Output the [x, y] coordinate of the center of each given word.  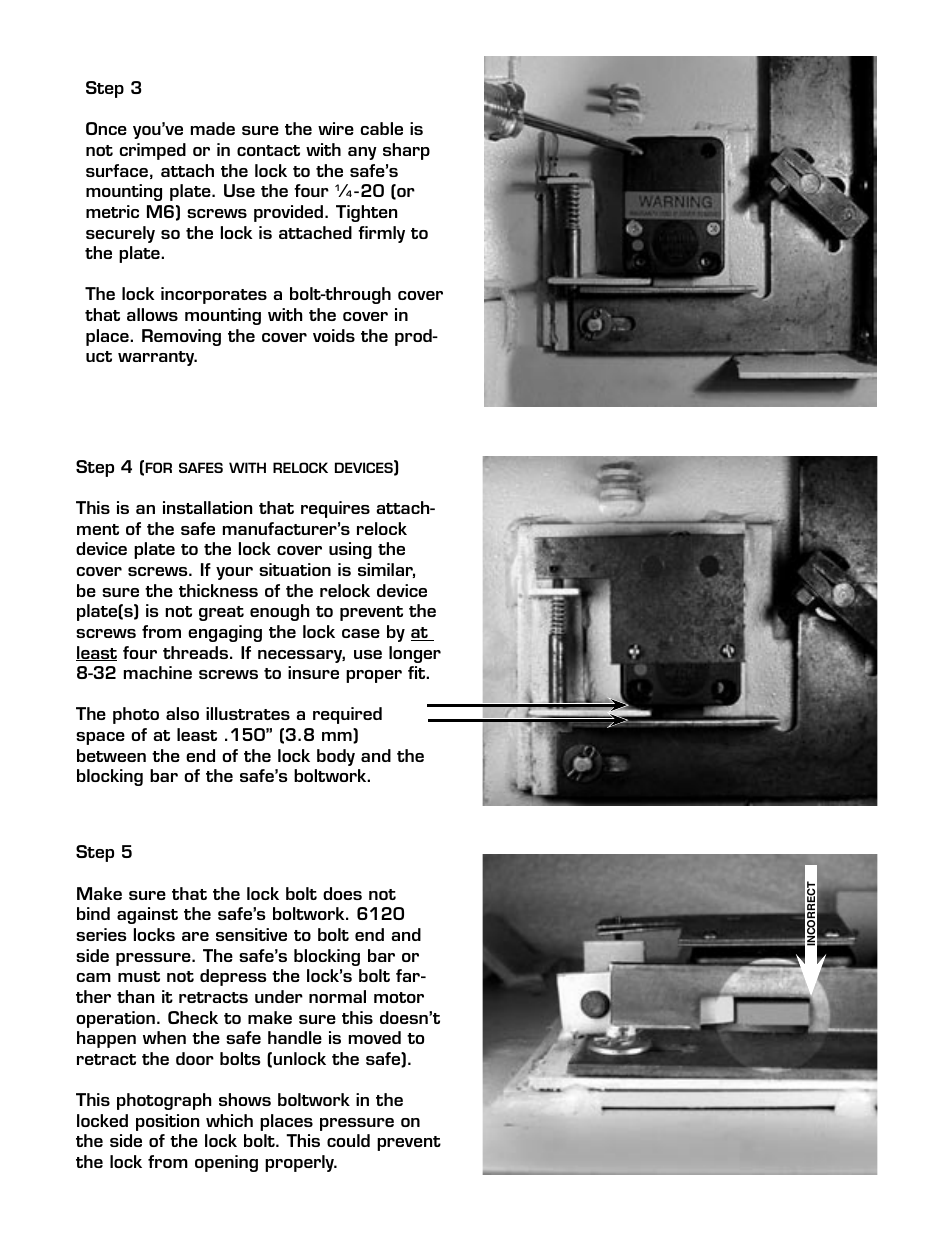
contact [268, 150]
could [348, 1140]
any [362, 153]
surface [117, 170]
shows [245, 1099]
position [167, 1122]
